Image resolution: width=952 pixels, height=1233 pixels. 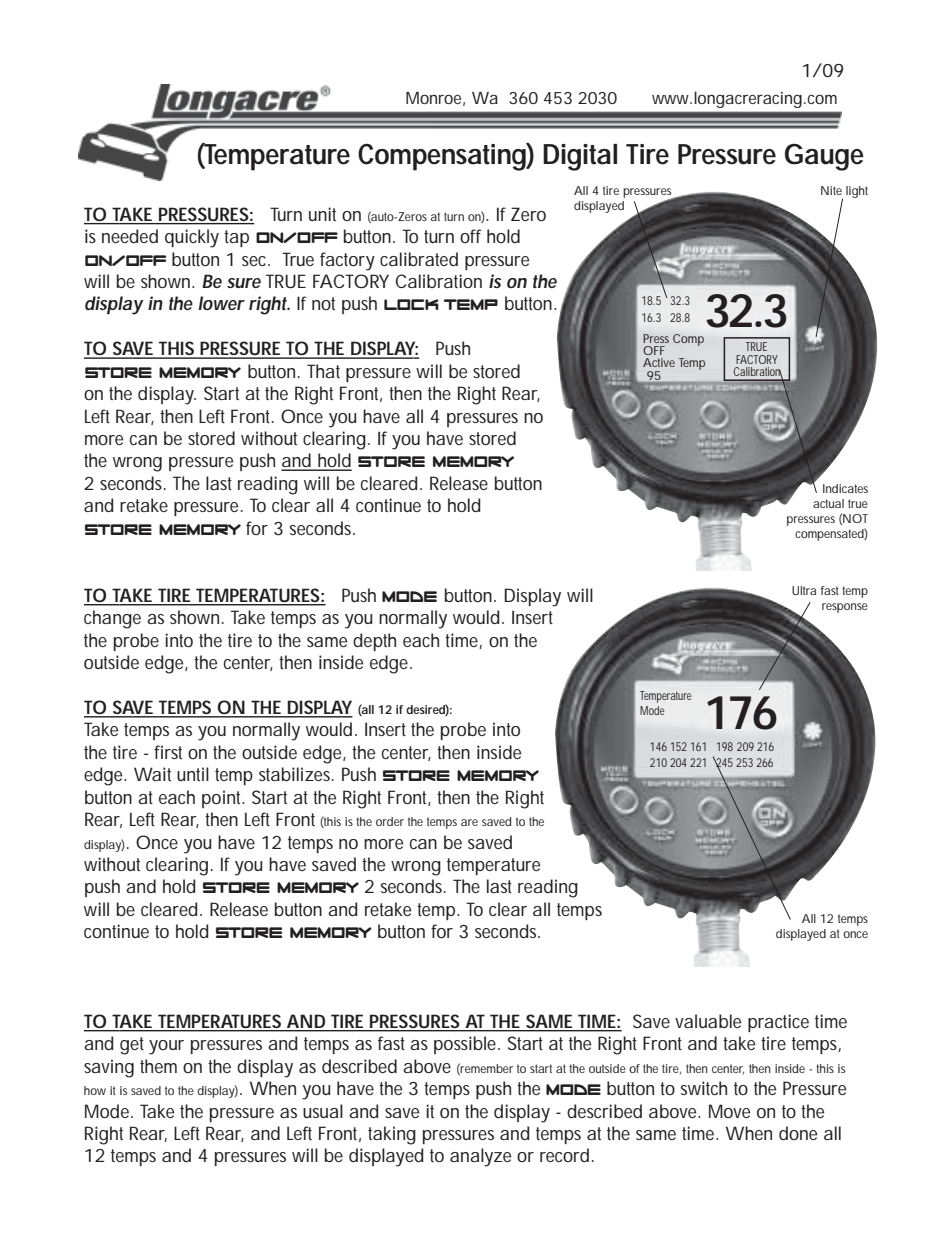 What do you see at coordinates (798, 1133) in the page?
I see `done` at bounding box center [798, 1133].
